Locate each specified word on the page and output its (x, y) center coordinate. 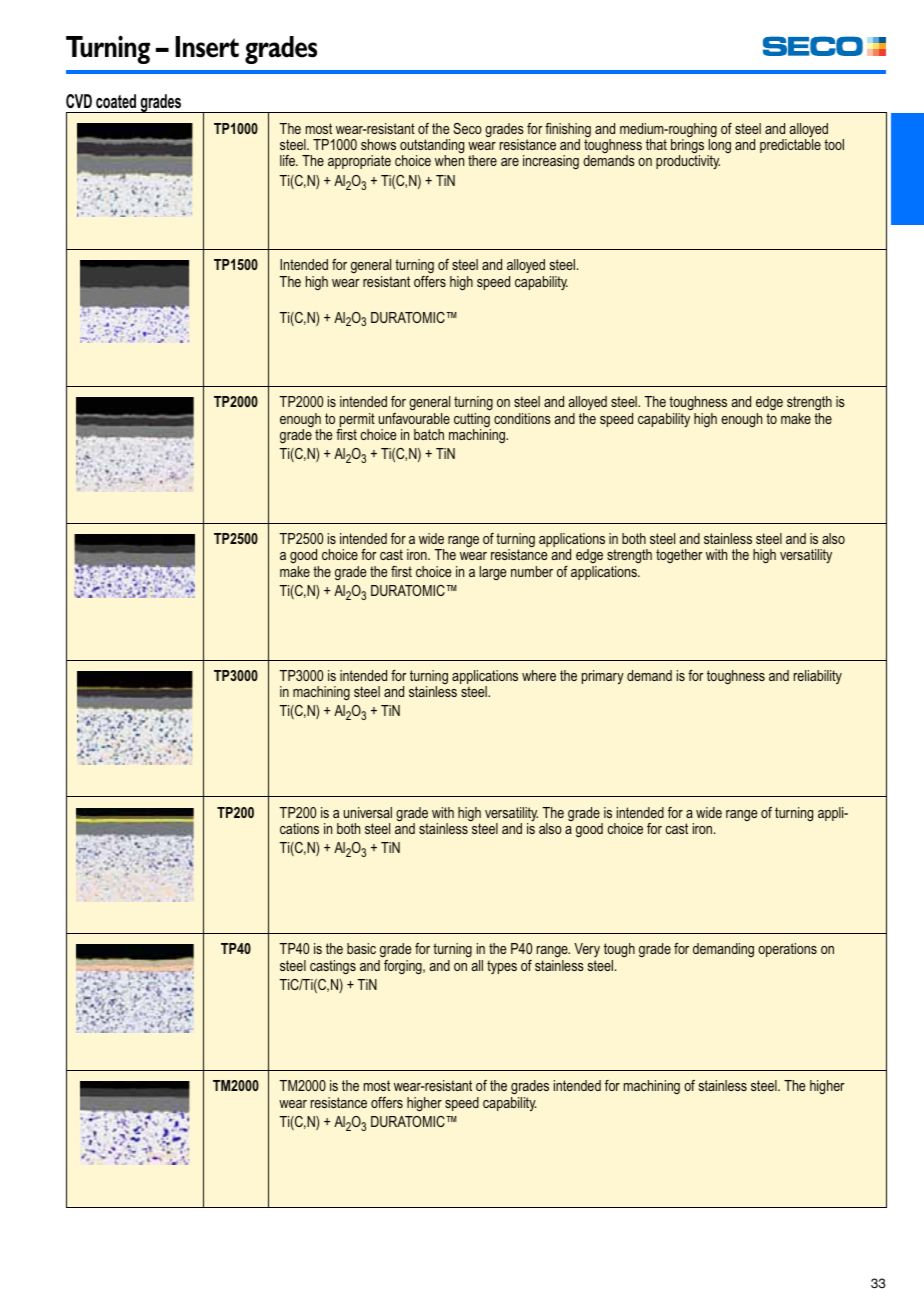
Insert (207, 47)
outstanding (432, 147)
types (502, 967)
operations (787, 950)
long (719, 147)
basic (361, 948)
